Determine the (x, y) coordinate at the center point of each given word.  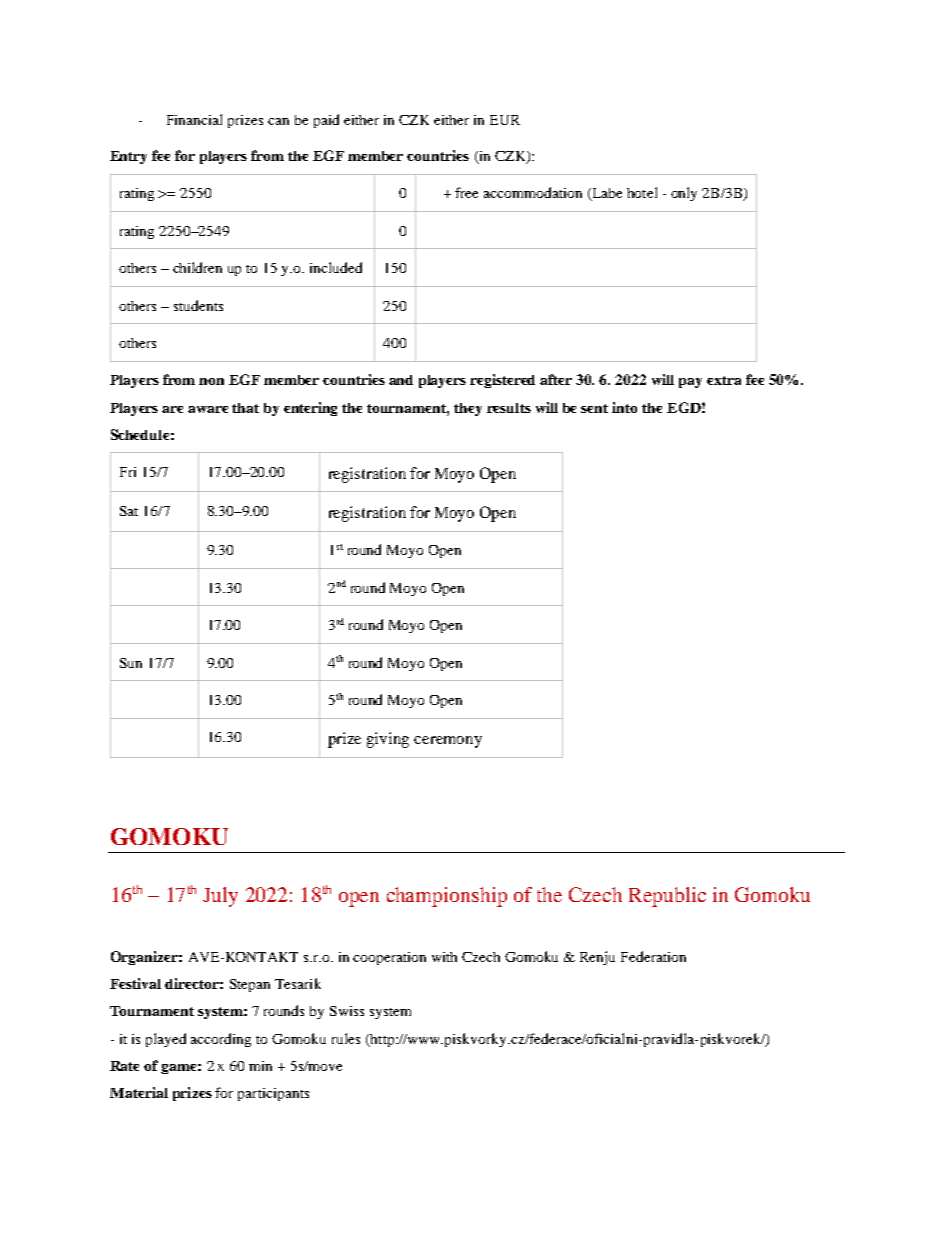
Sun (131, 663)
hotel (642, 192)
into (624, 407)
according (221, 1040)
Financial (194, 119)
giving (388, 740)
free (466, 192)
